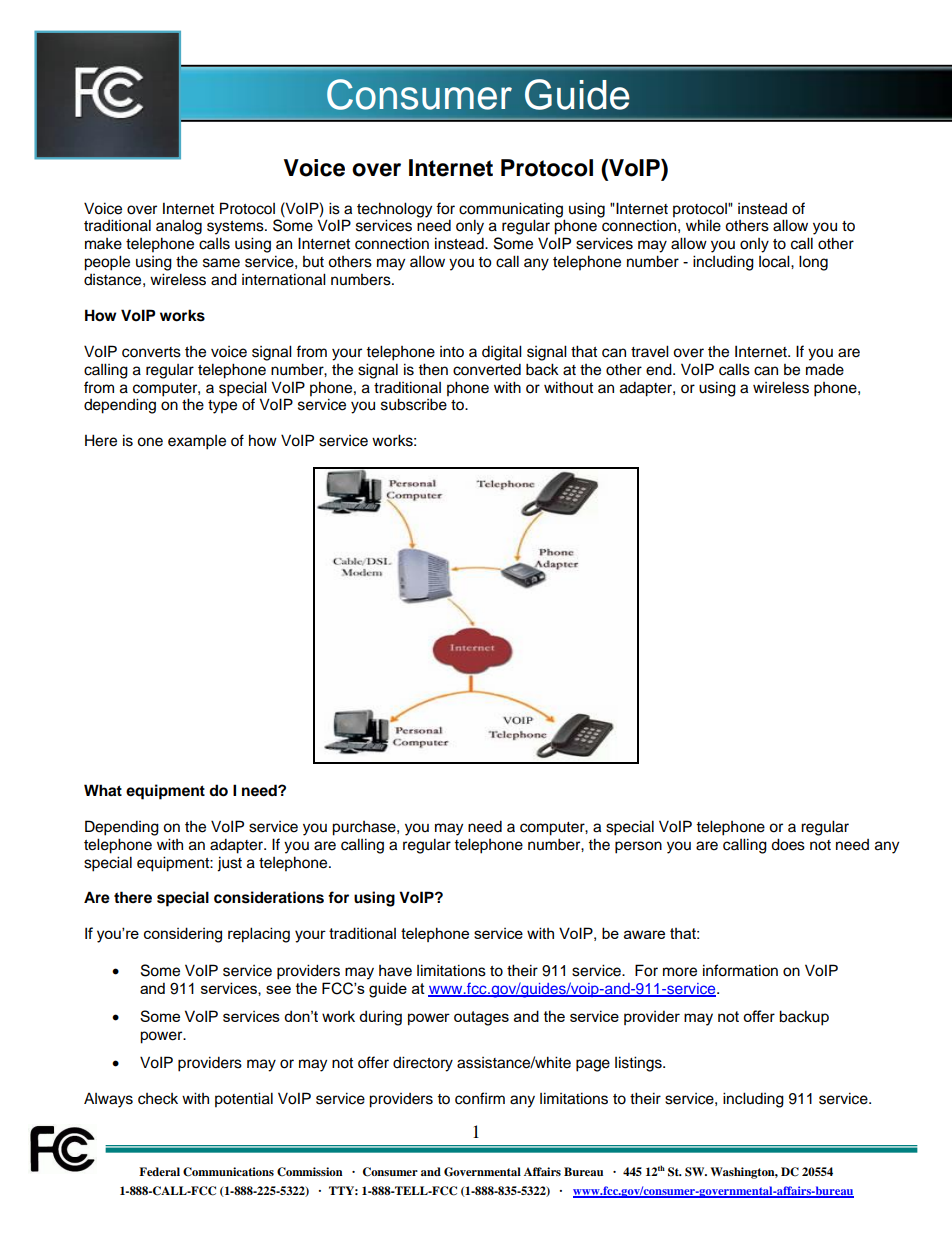 Image resolution: width=952 pixels, height=1233 pixels. What do you see at coordinates (788, 844) in the document?
I see `does` at bounding box center [788, 844].
